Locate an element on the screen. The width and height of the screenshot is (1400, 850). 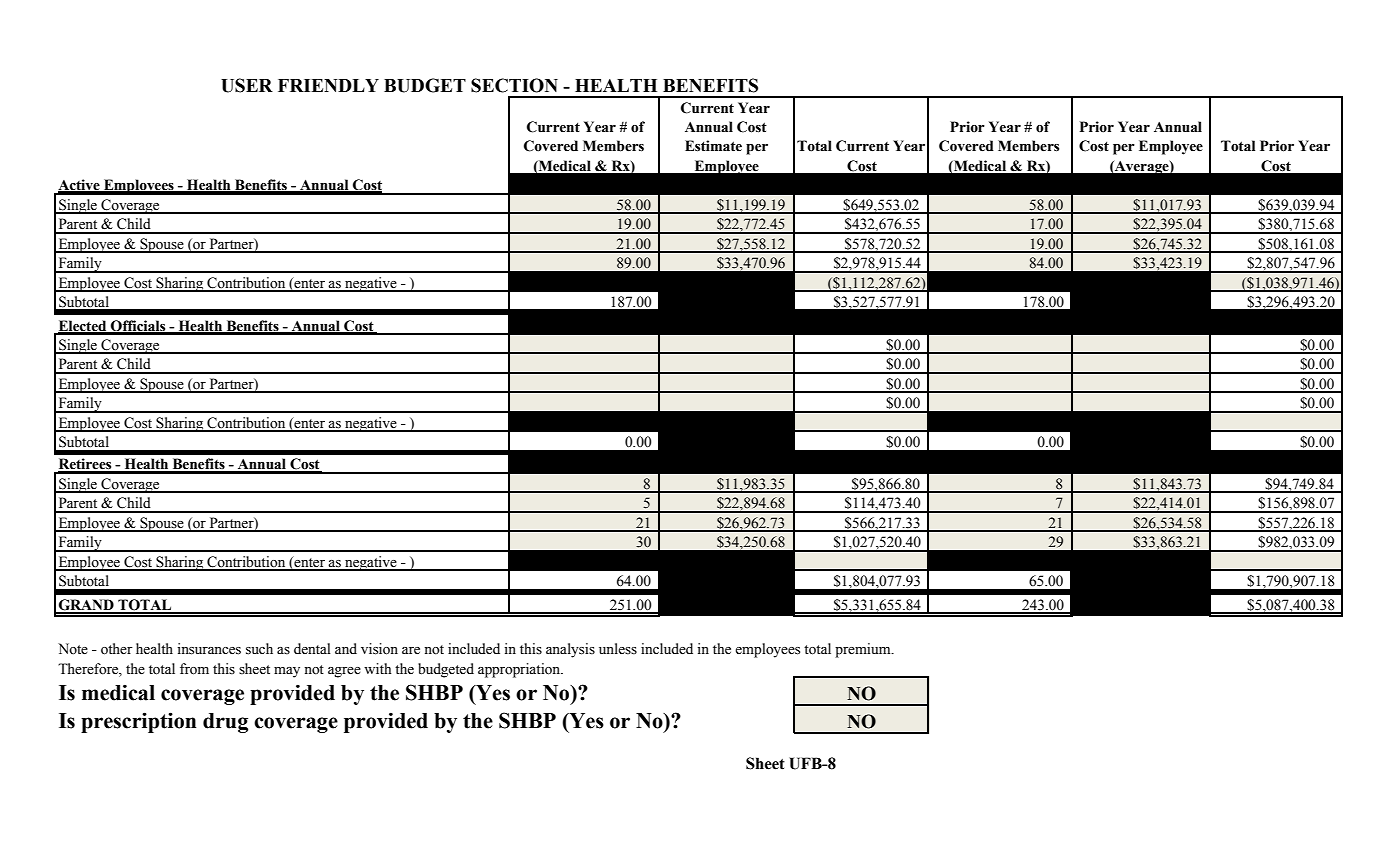
Estimate is located at coordinates (713, 146).
